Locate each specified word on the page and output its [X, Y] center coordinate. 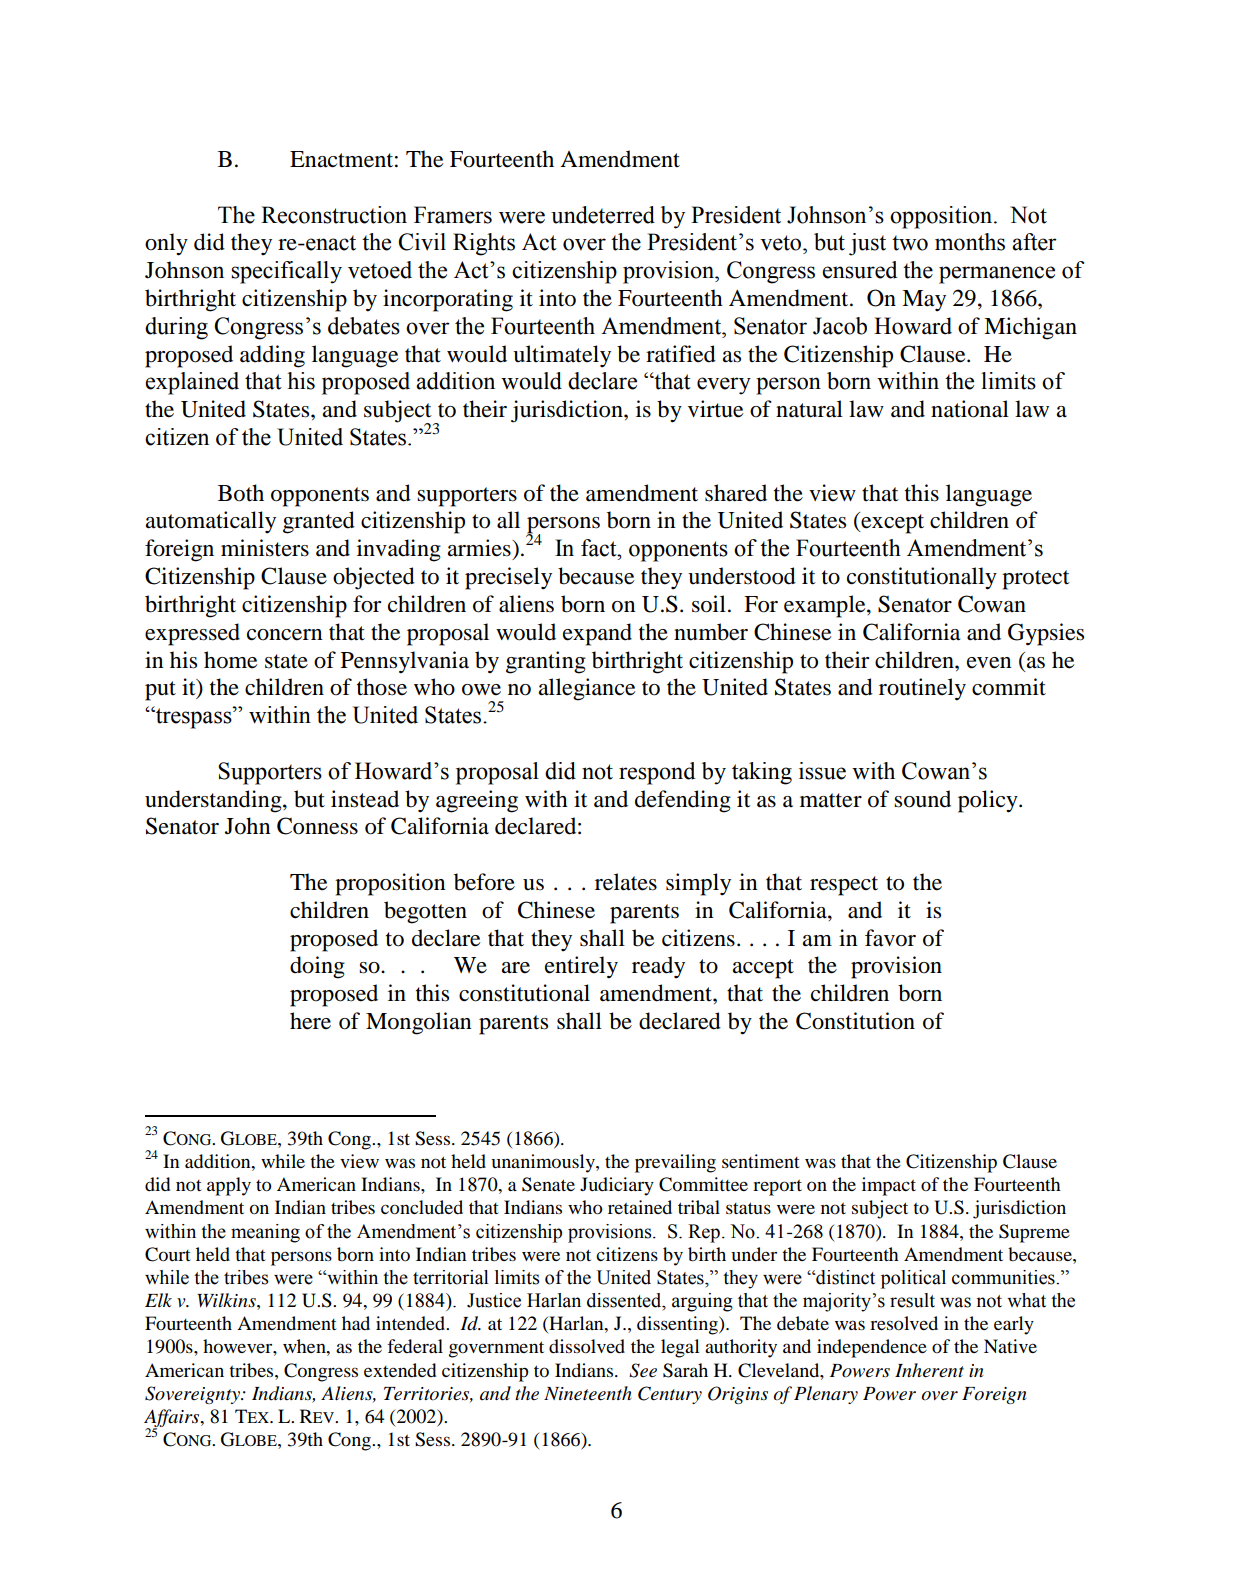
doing [317, 967]
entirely [581, 967]
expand [597, 634]
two [910, 243]
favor [890, 938]
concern [285, 635]
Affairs [173, 1419]
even [989, 663]
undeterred [603, 215]
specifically [286, 272]
